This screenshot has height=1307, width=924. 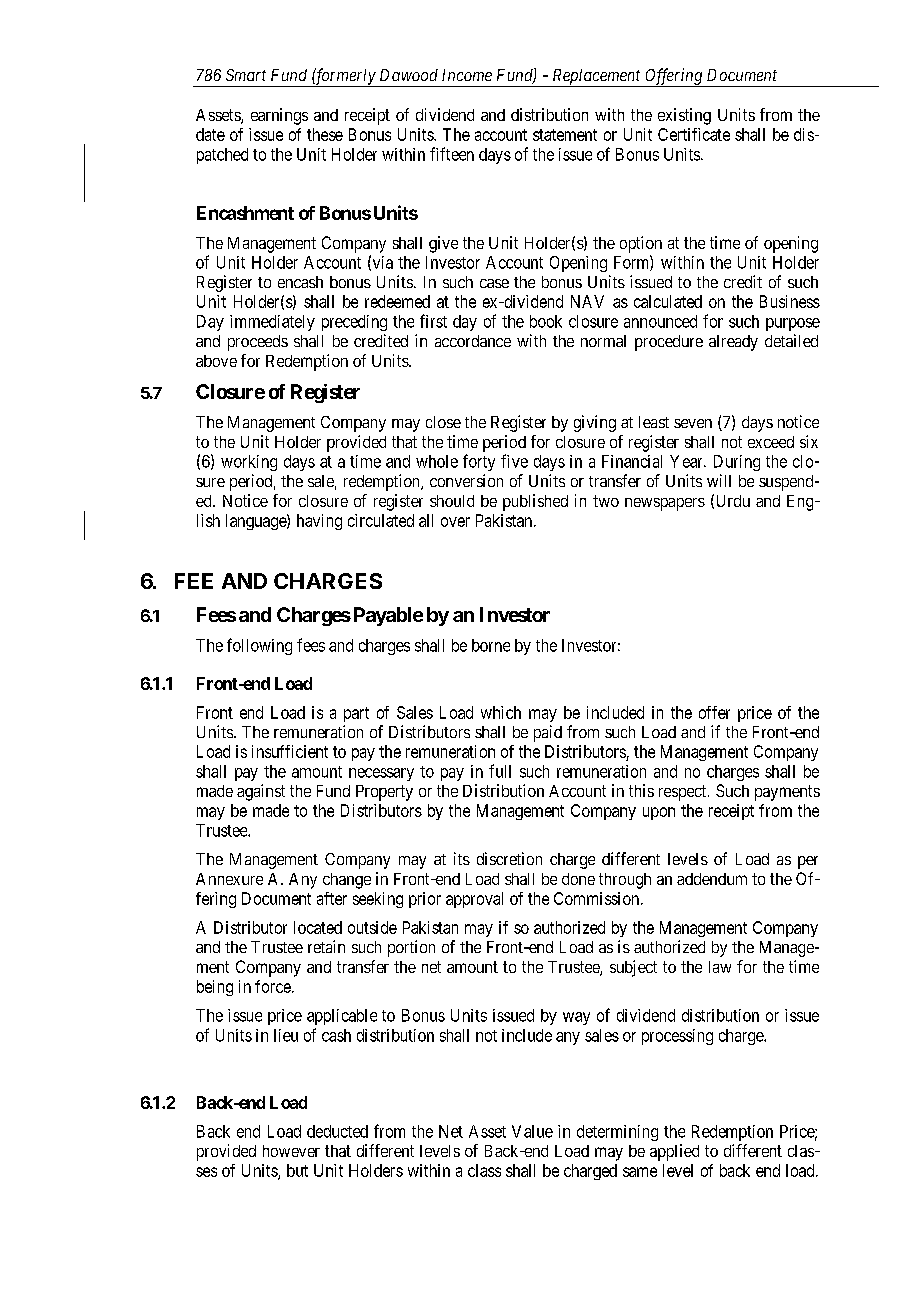 What do you see at coordinates (467, 75) in the screenshot?
I see `Income` at bounding box center [467, 75].
